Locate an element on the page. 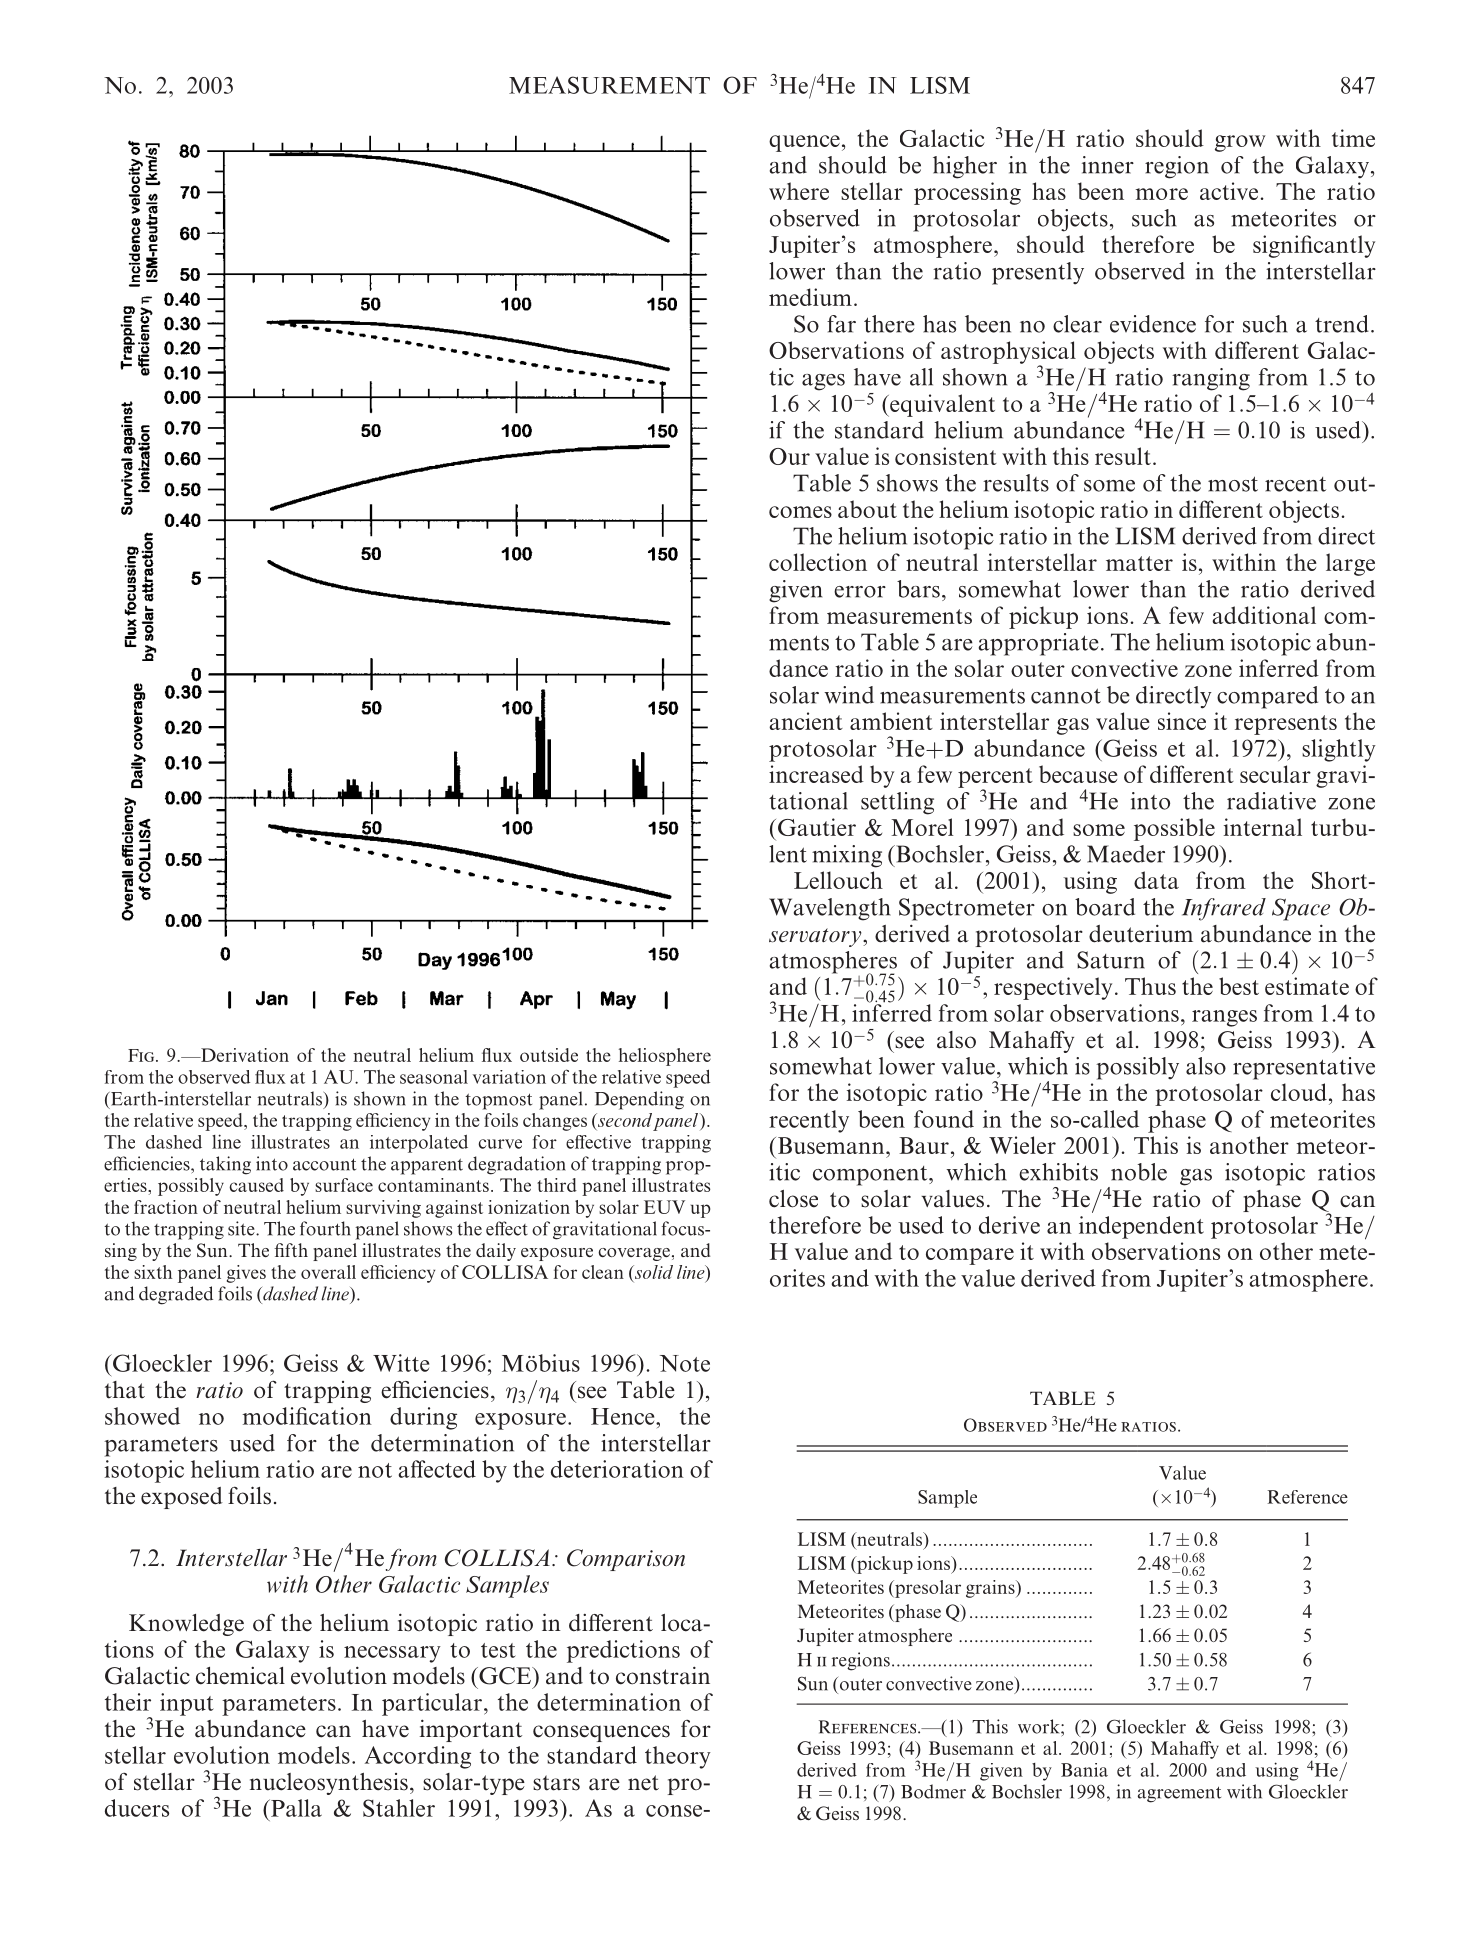 The height and width of the image is (1959, 1480). heliosphere is located at coordinates (665, 1057).
